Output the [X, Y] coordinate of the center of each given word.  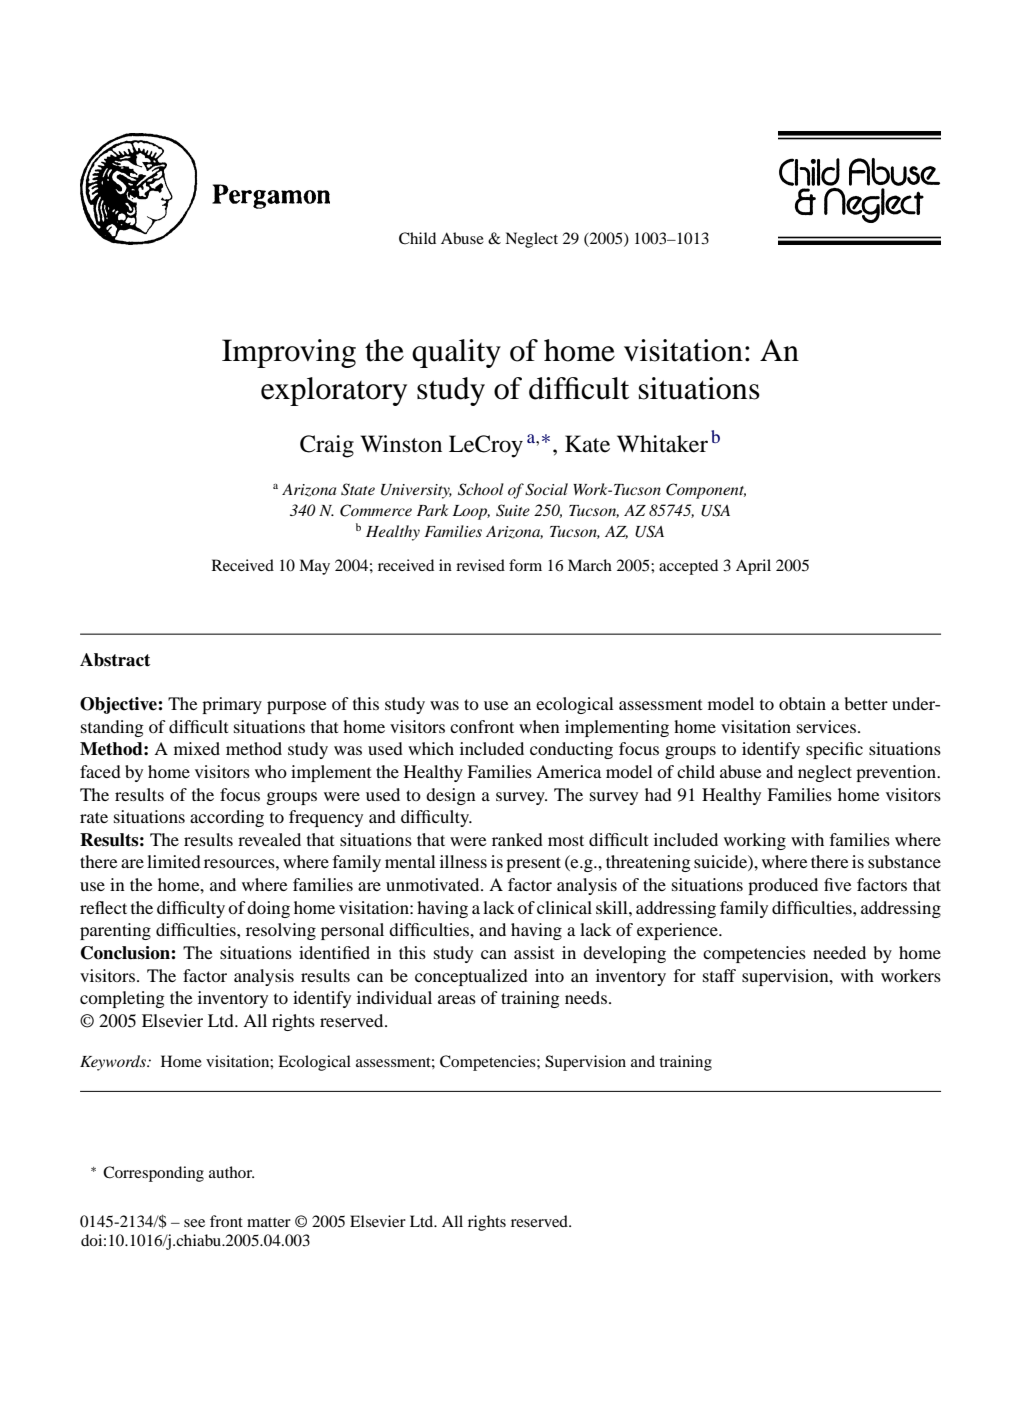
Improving [289, 353]
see [194, 1223]
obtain [802, 703]
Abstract [115, 660]
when [539, 726]
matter [269, 1222]
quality [456, 353]
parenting [115, 931]
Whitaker [662, 444]
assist [534, 952]
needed [839, 952]
